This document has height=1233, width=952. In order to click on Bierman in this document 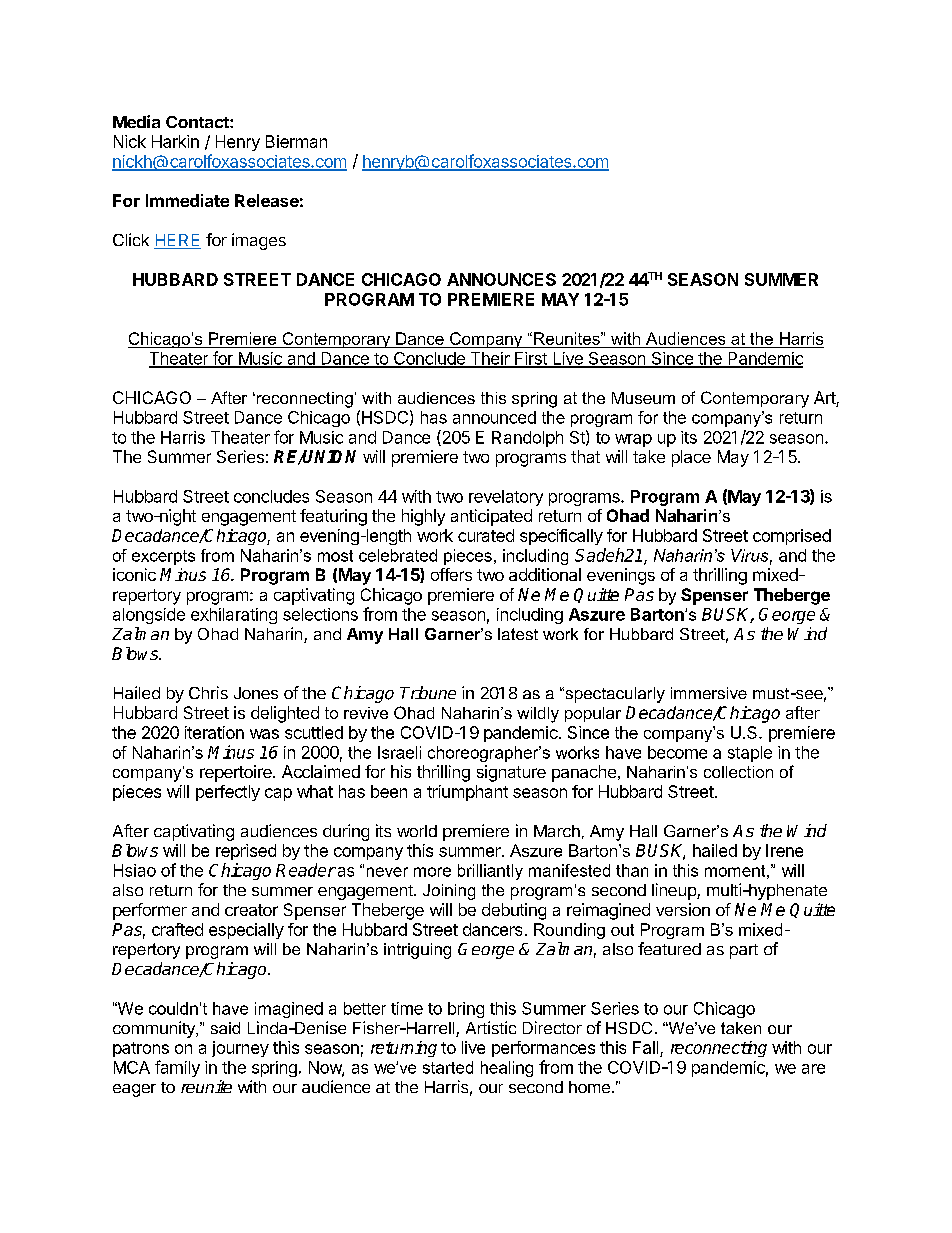, I will do `click(296, 141)`.
